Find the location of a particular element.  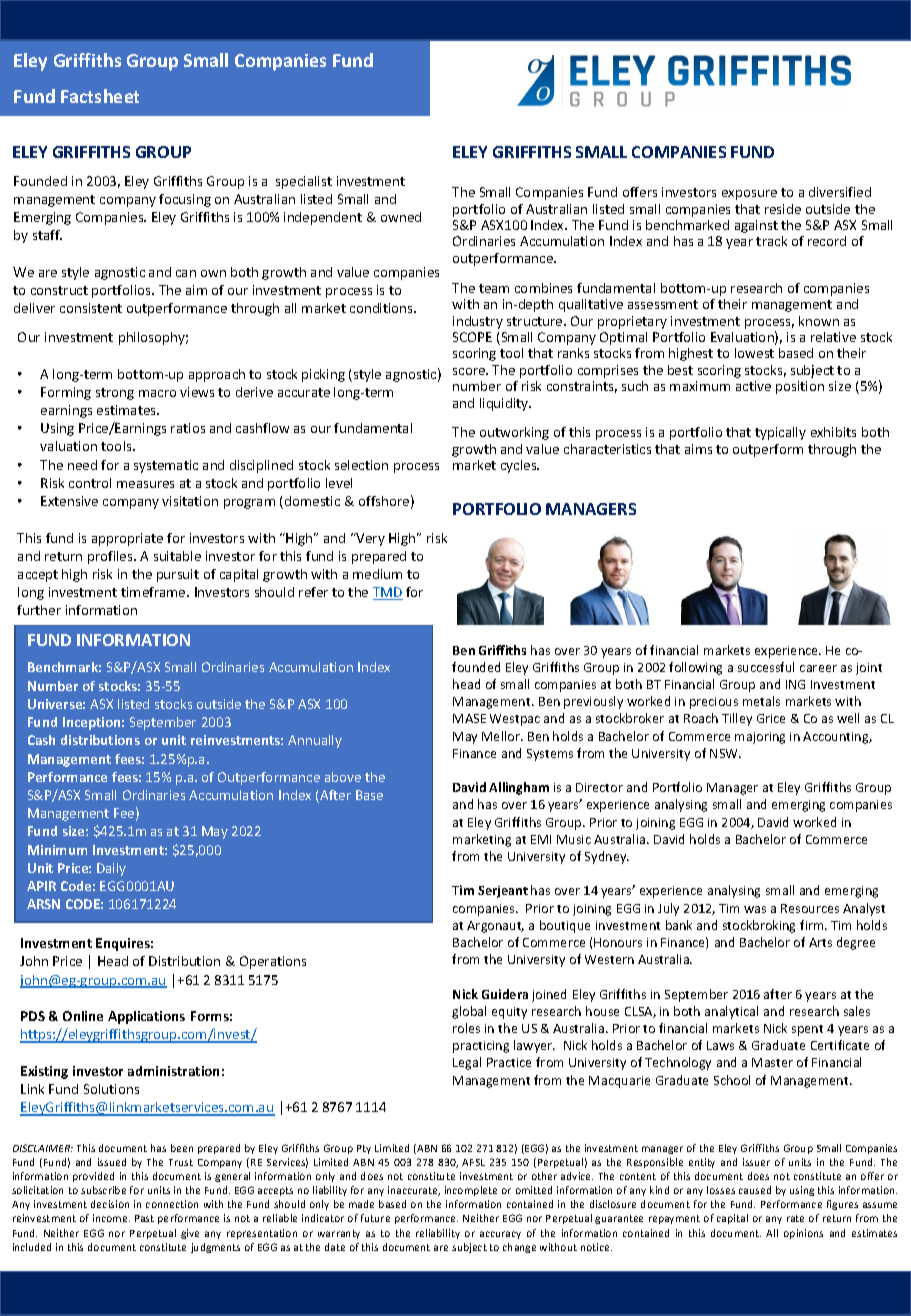

reside is located at coordinates (783, 209).
